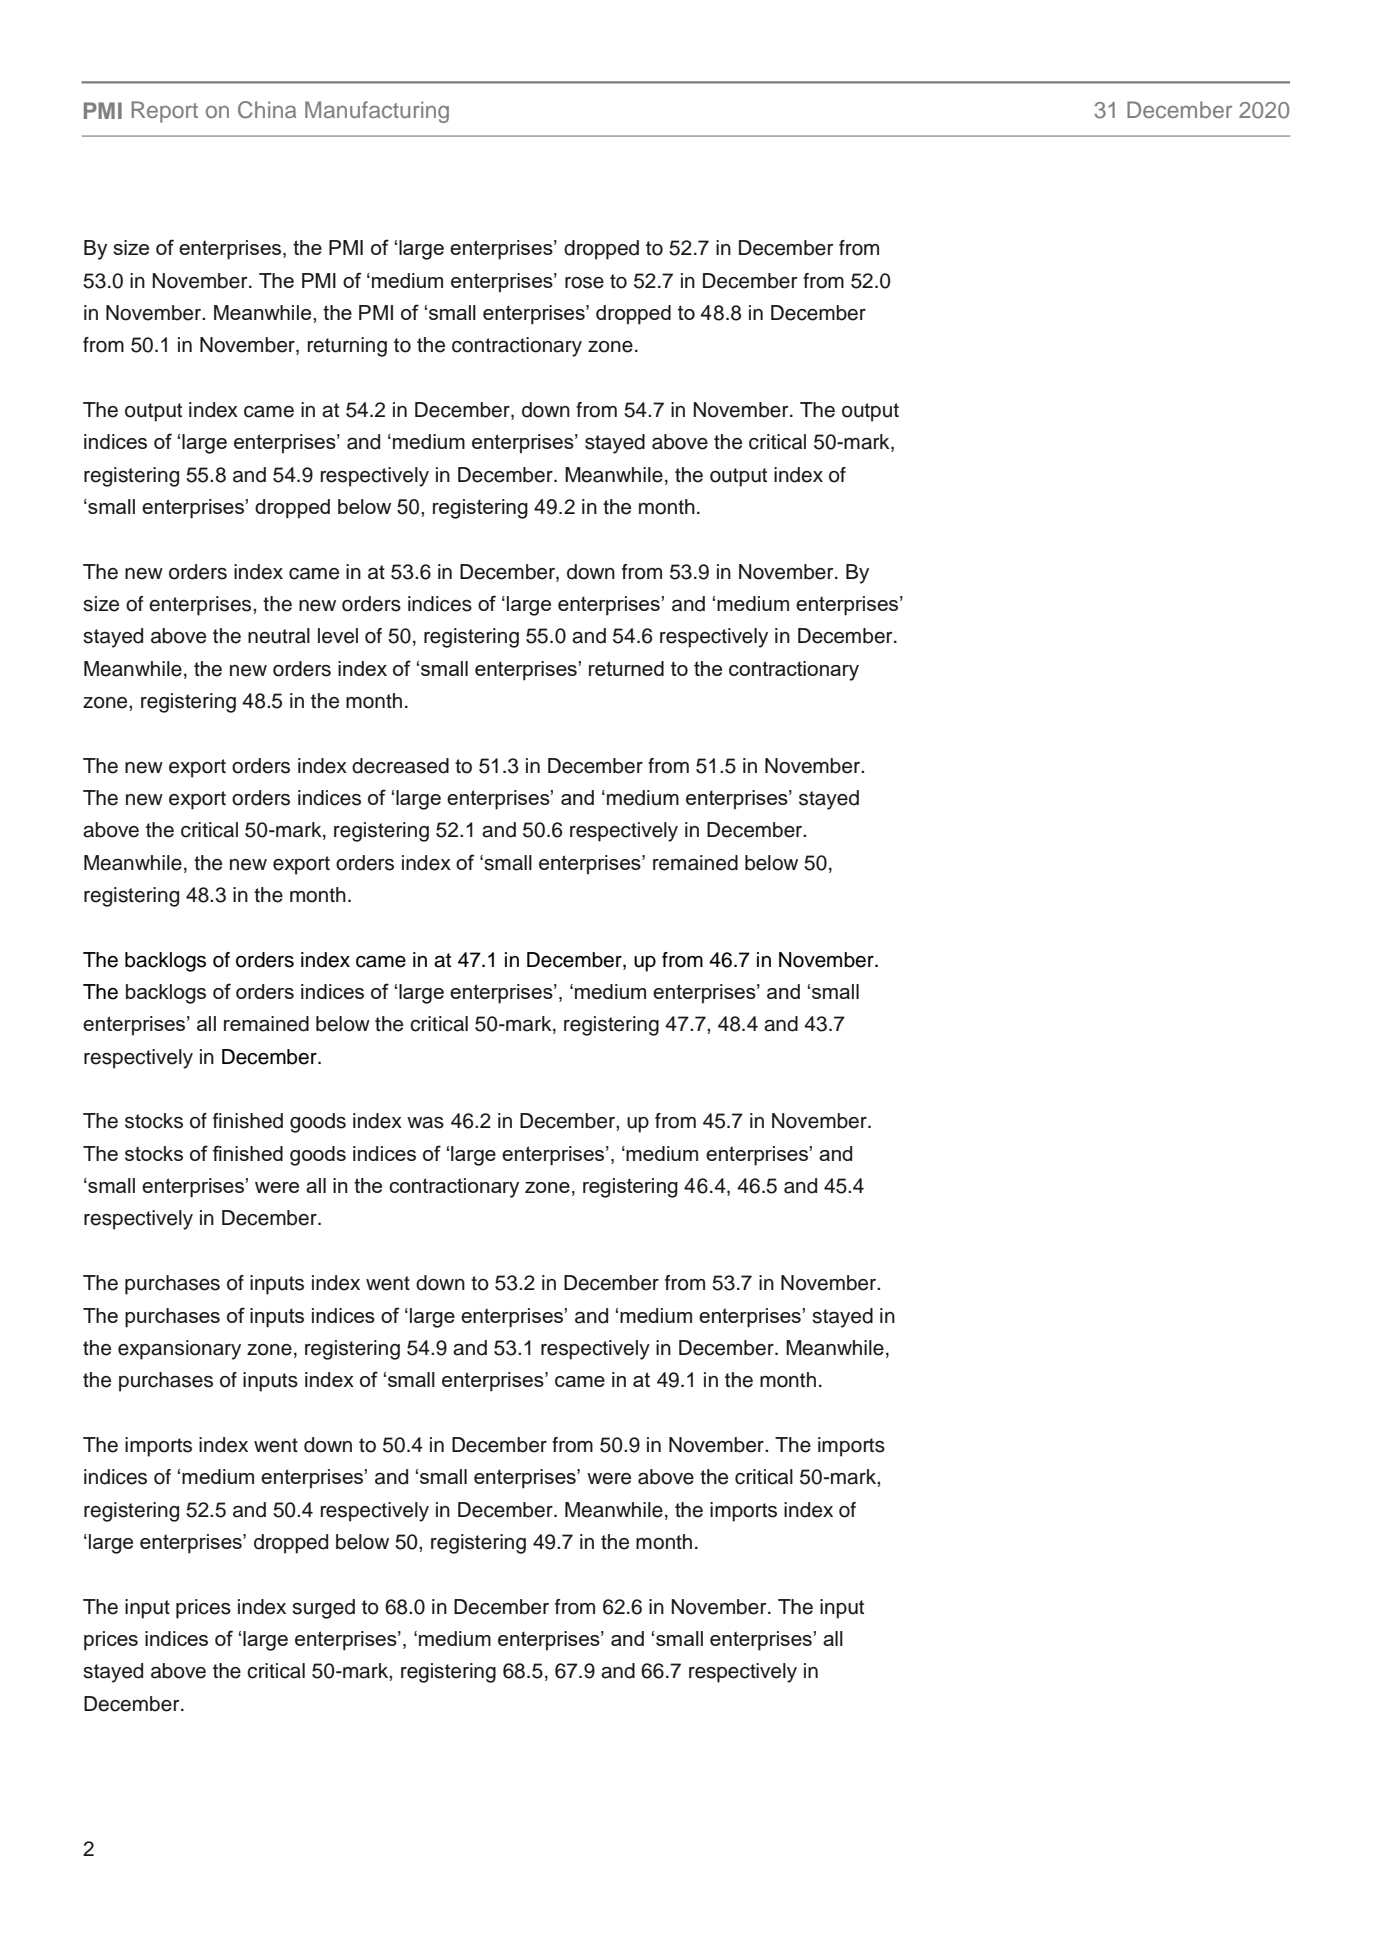 The height and width of the screenshot is (1945, 1375). Describe the element at coordinates (338, 636) in the screenshot. I see `level` at that location.
